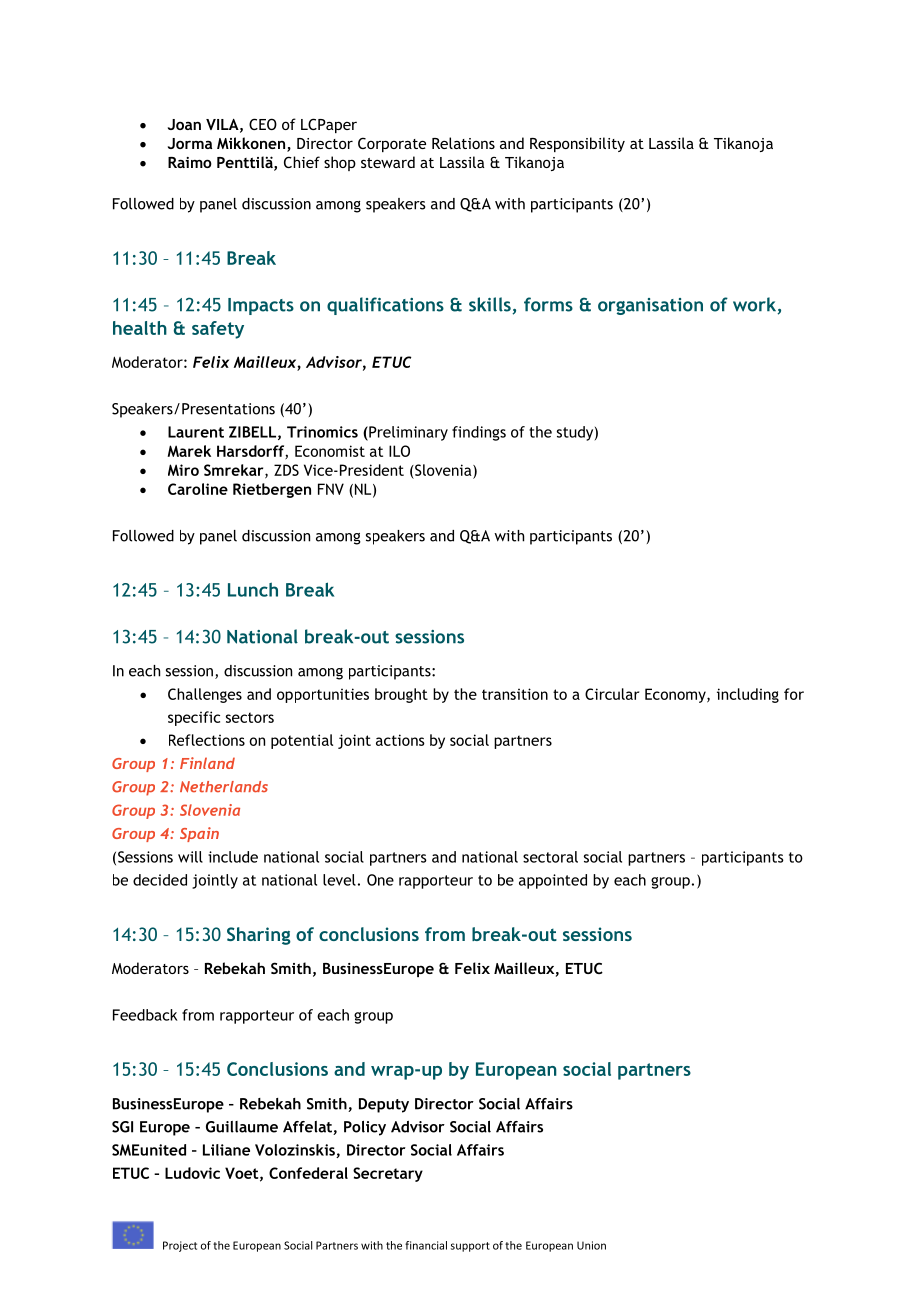  I want to click on financial, so click(426, 1245).
